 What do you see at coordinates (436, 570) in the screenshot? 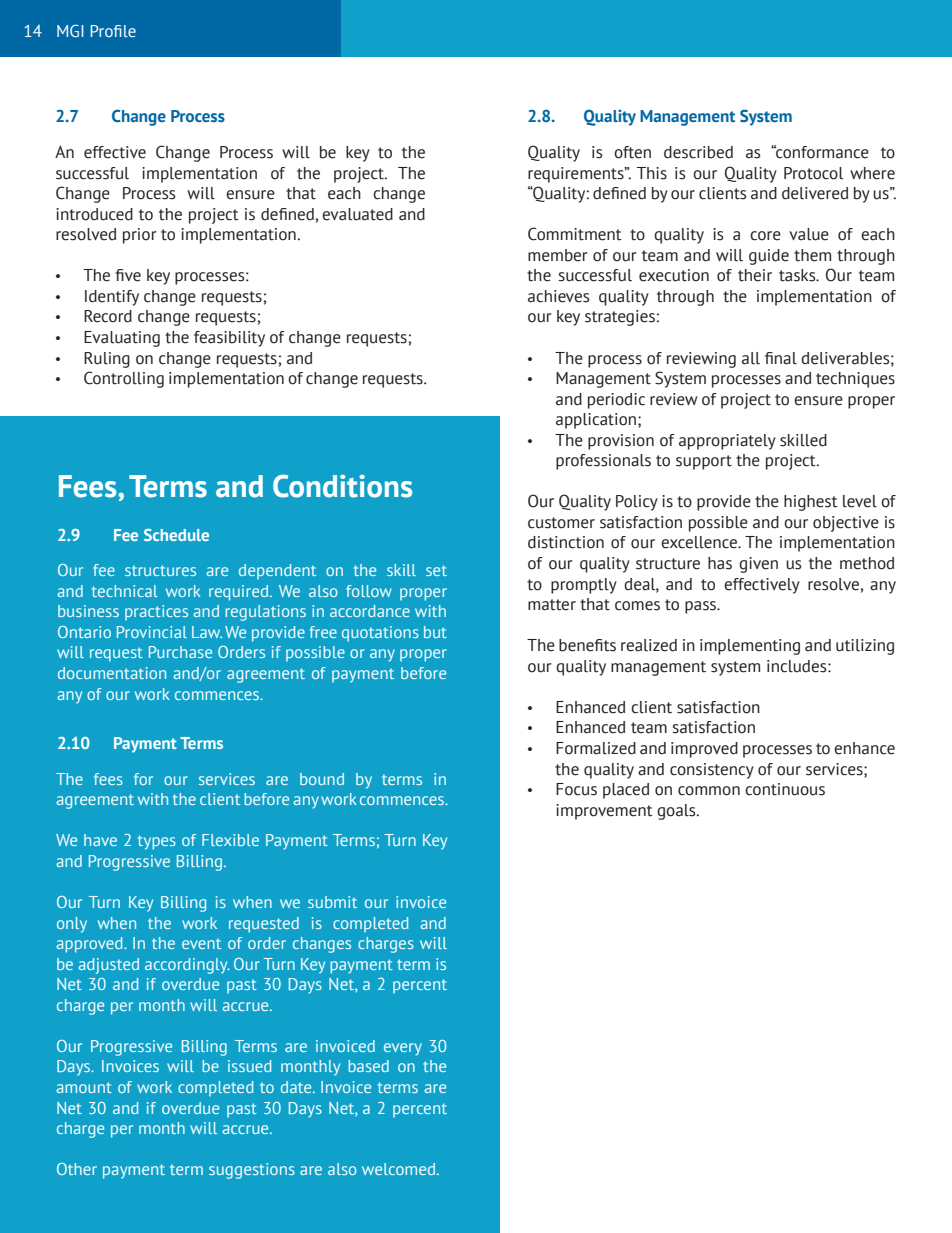
I see `set` at bounding box center [436, 570].
